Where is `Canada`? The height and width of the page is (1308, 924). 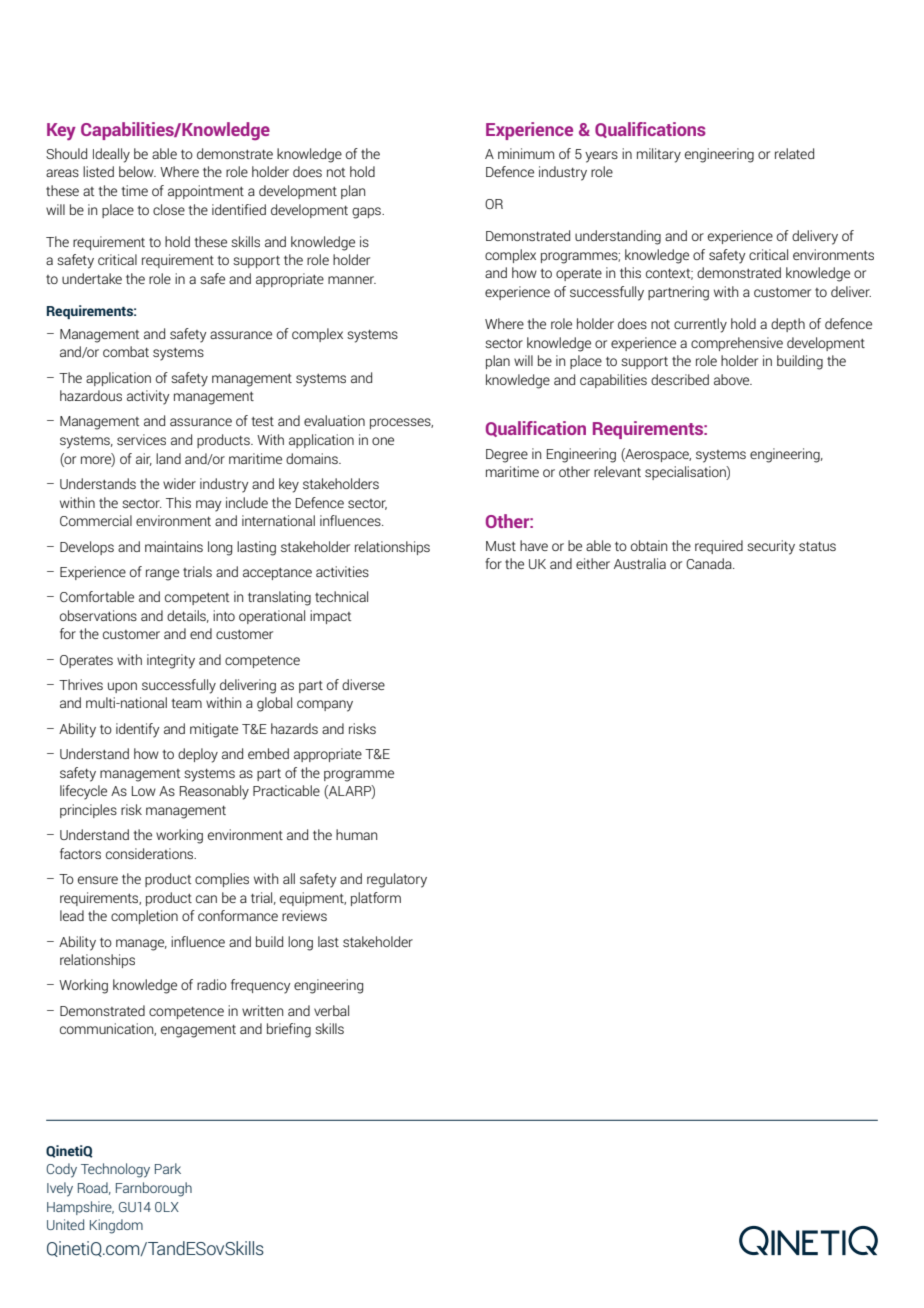
Canada is located at coordinates (710, 563).
